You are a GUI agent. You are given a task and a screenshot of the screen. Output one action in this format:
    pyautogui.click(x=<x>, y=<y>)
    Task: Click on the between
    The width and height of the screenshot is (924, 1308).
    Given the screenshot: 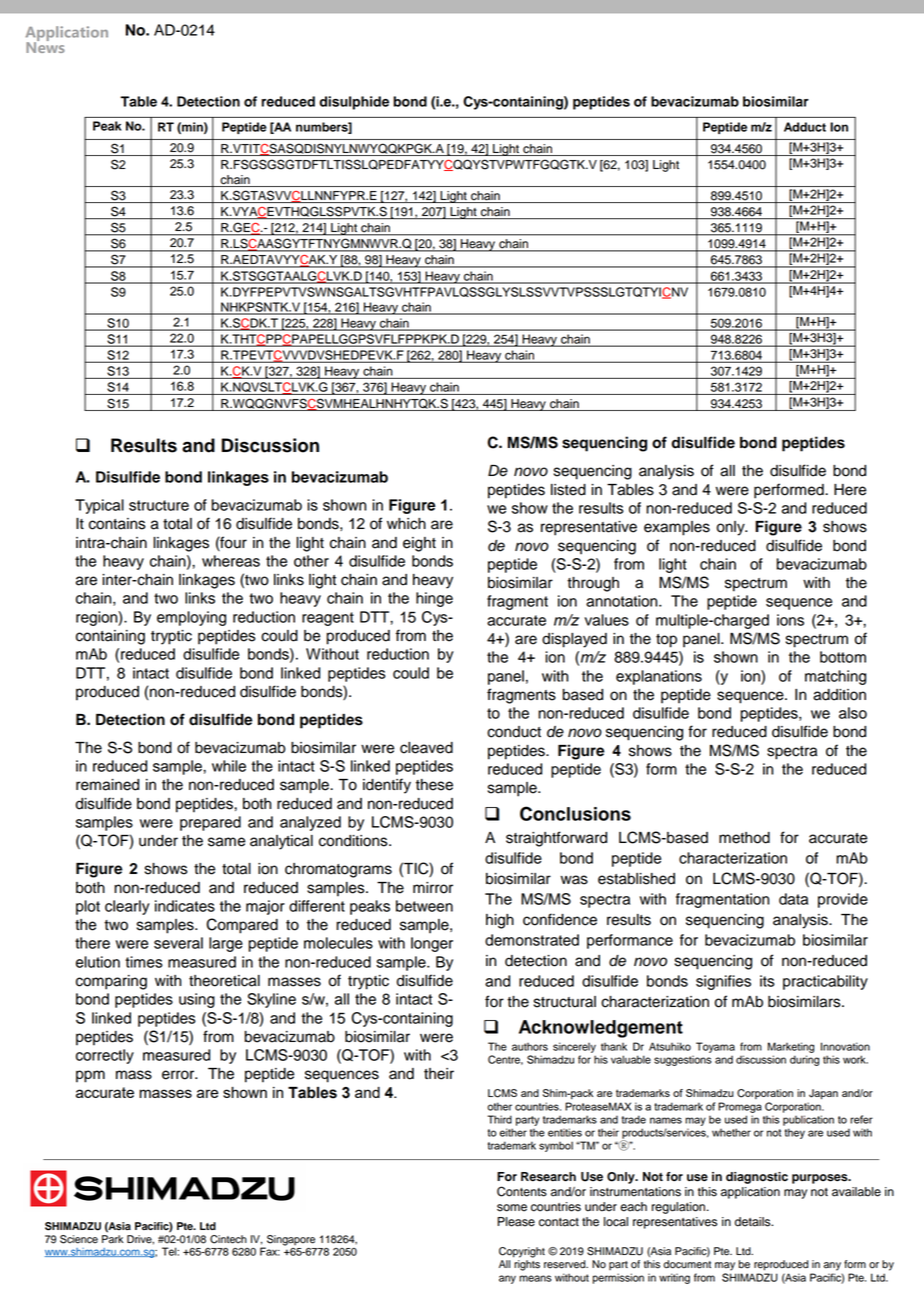 What is the action you would take?
    pyautogui.click(x=424, y=906)
